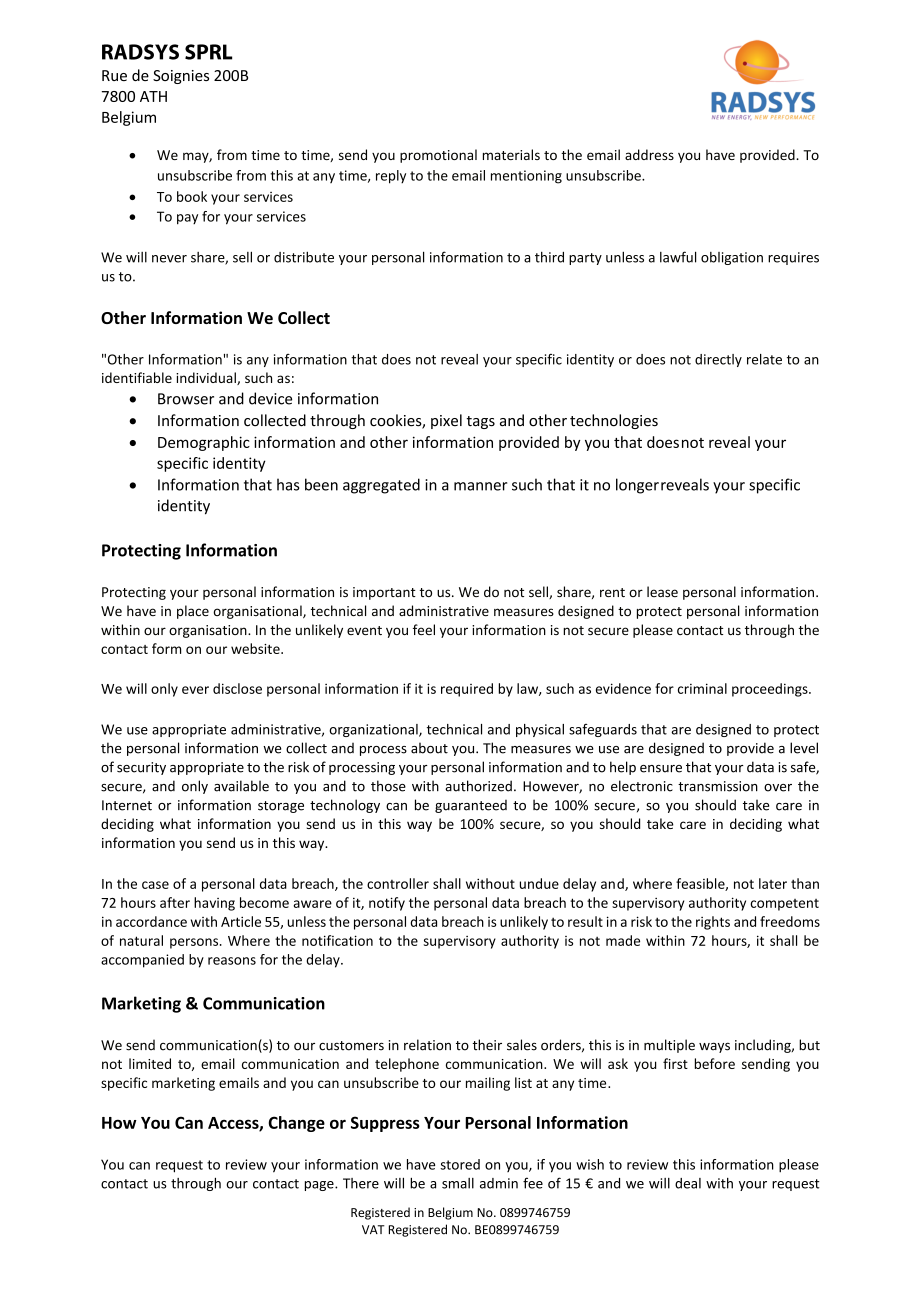  What do you see at coordinates (480, 486) in the screenshot?
I see `manner` at bounding box center [480, 486].
